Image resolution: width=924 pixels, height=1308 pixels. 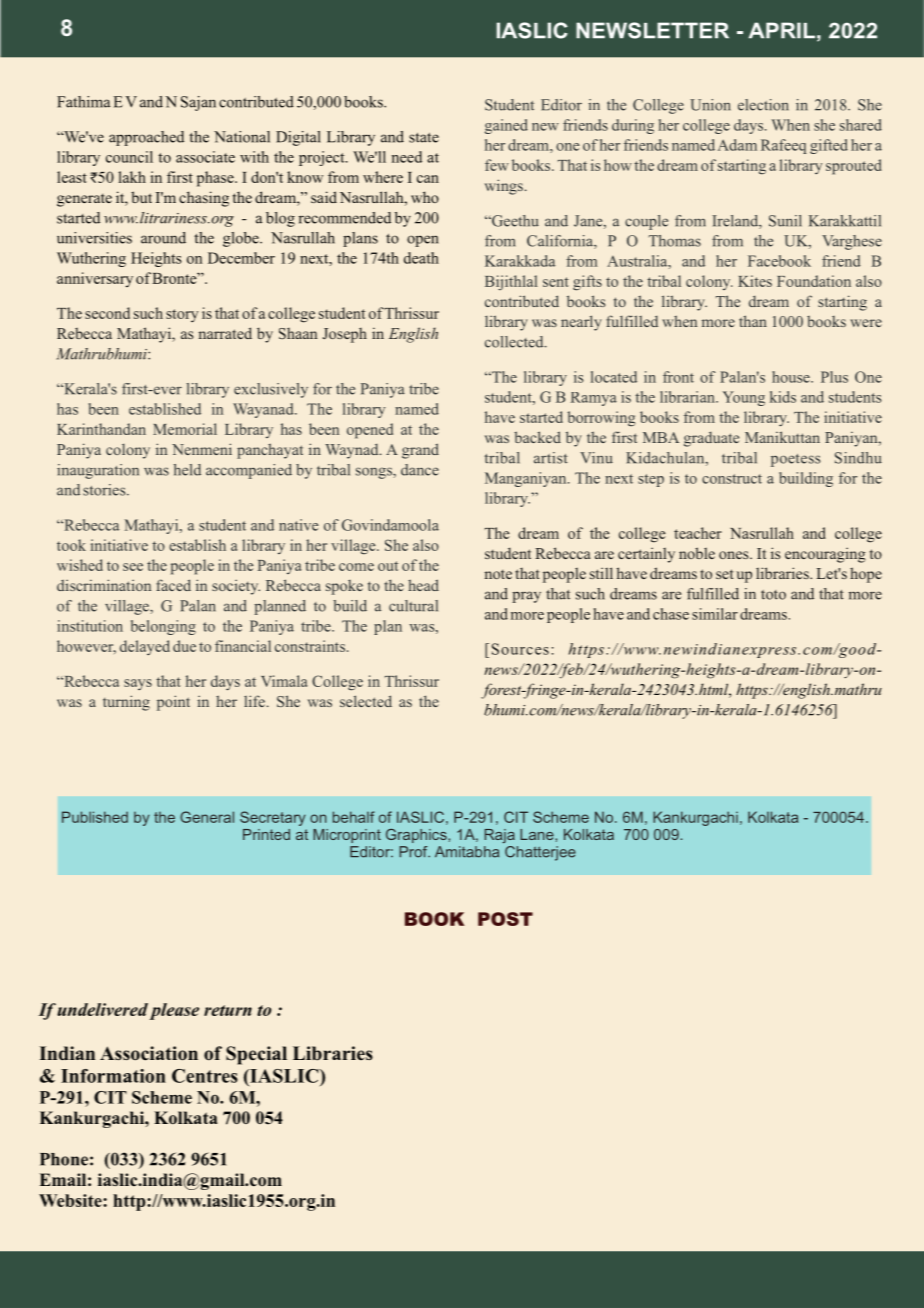 I want to click on collected, so click(x=515, y=342).
